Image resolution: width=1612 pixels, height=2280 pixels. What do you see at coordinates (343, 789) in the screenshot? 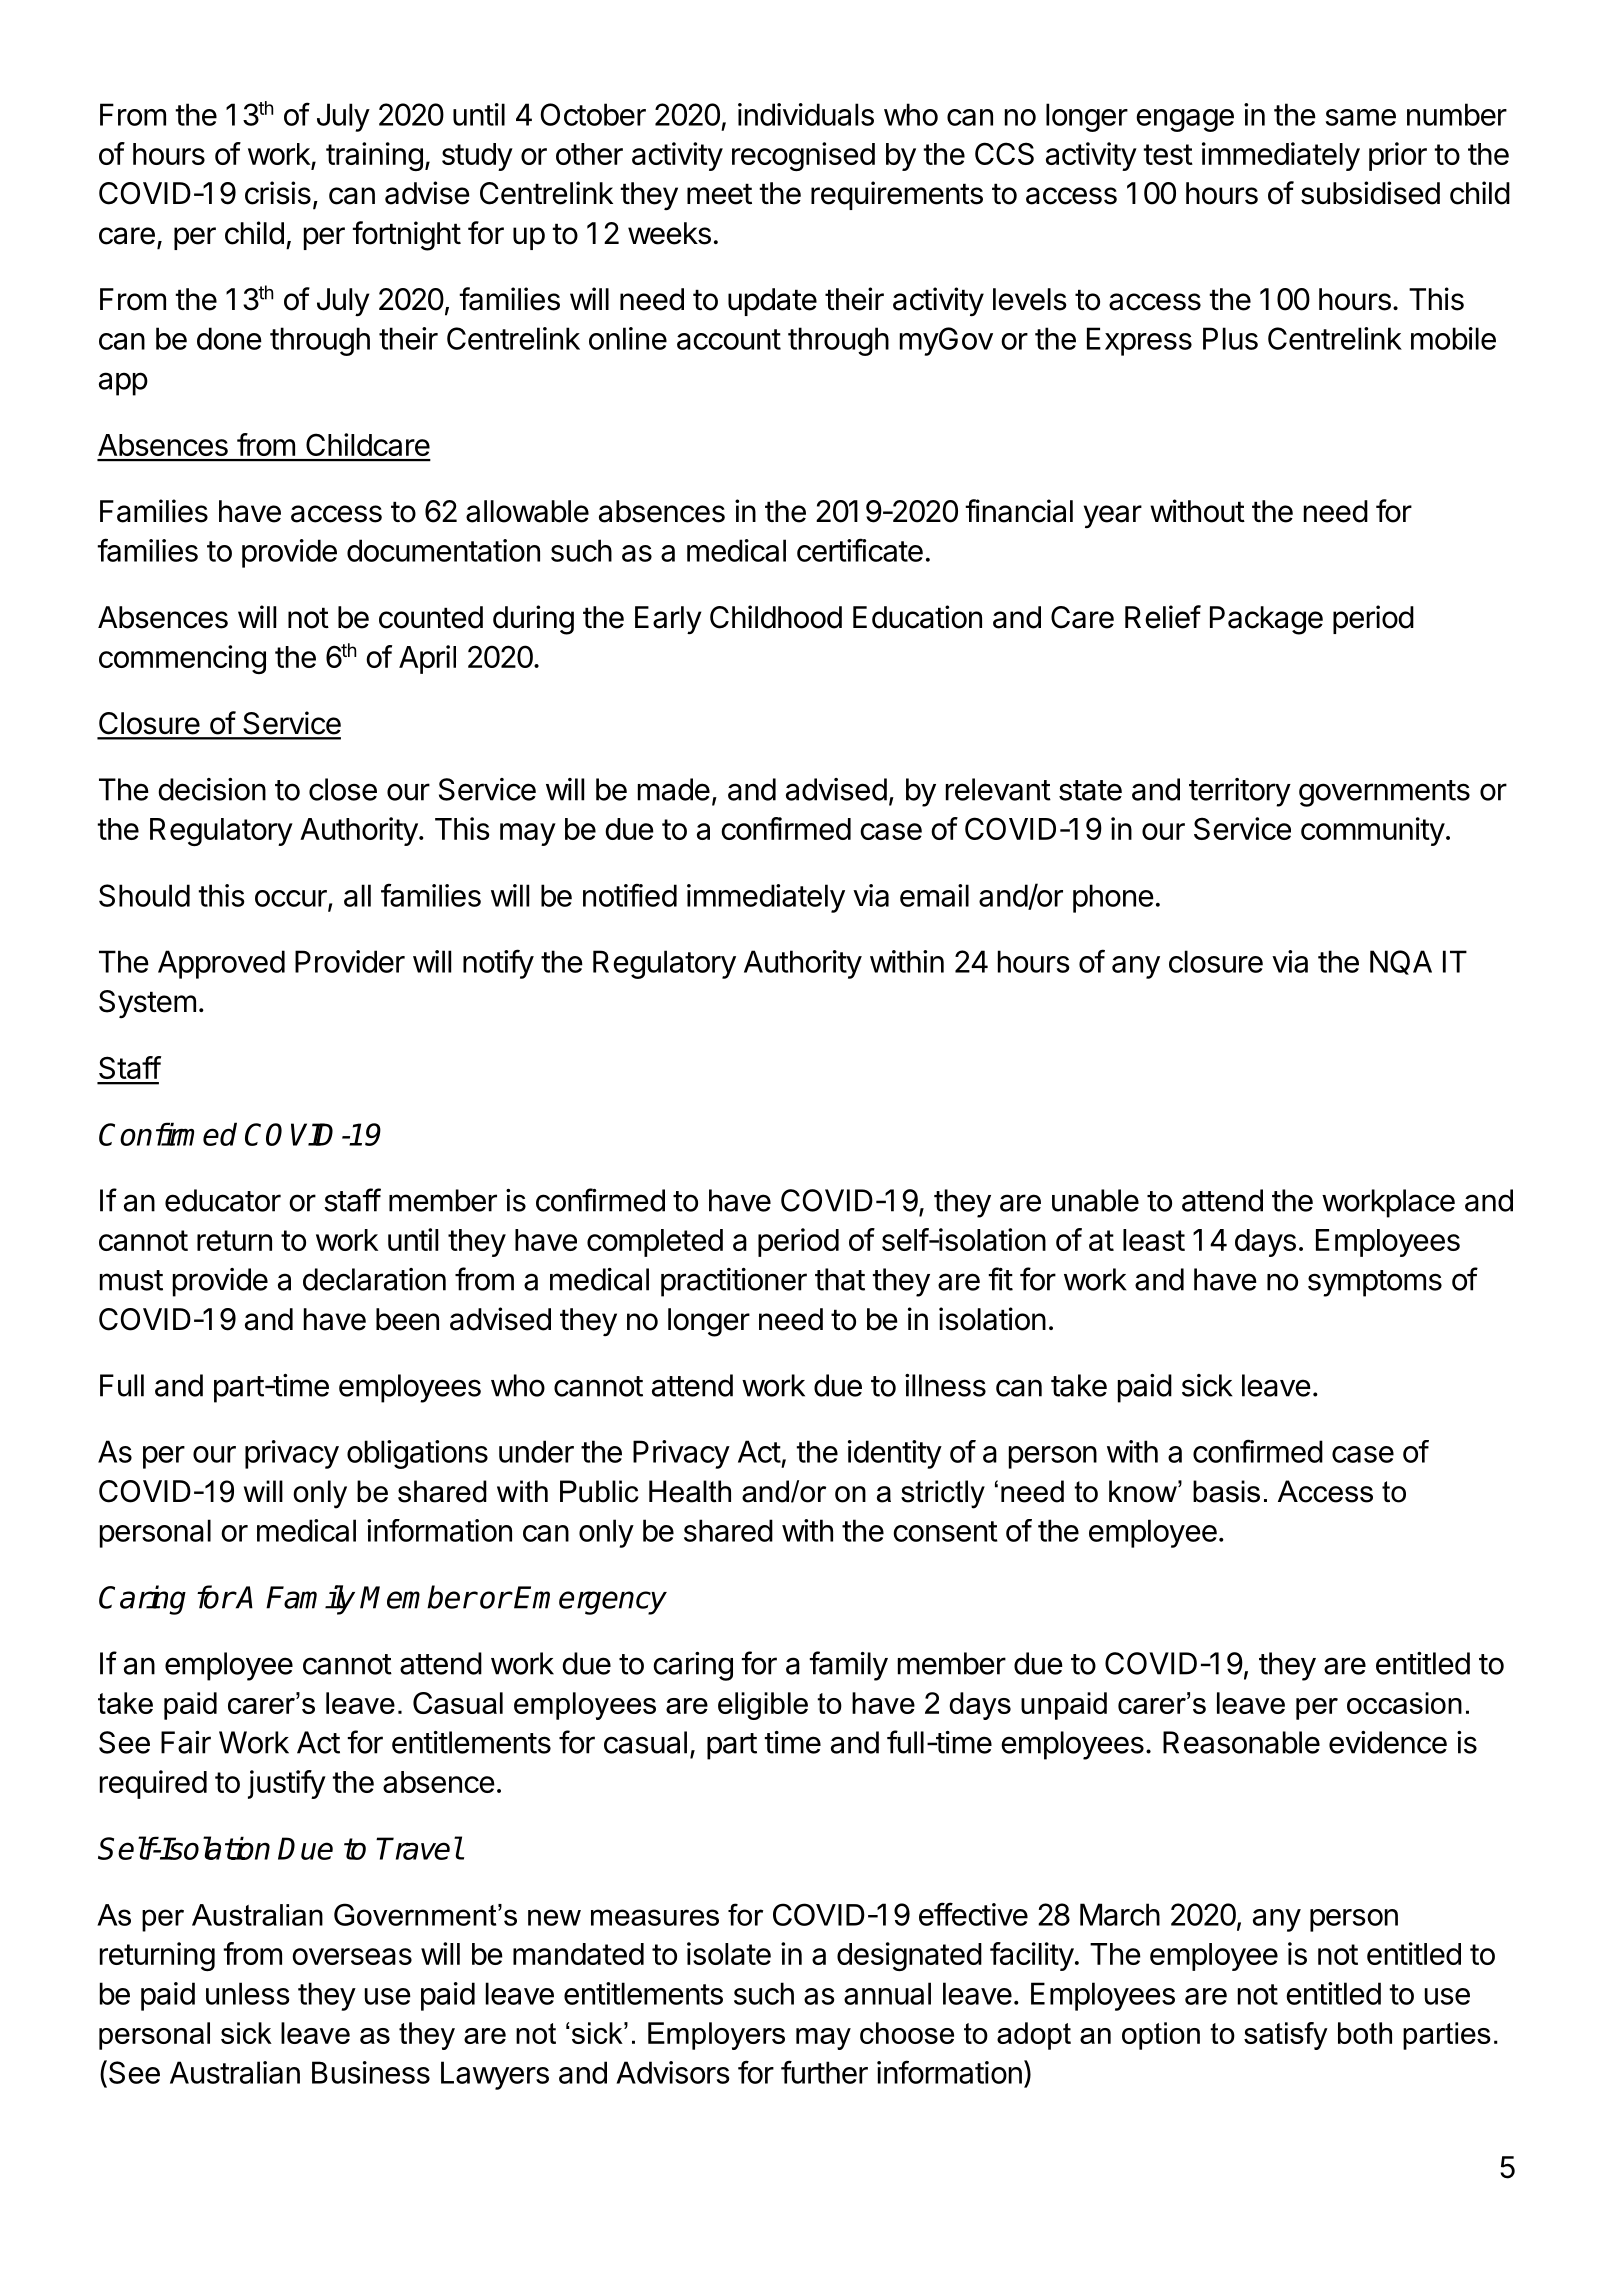
I see `close` at bounding box center [343, 789].
